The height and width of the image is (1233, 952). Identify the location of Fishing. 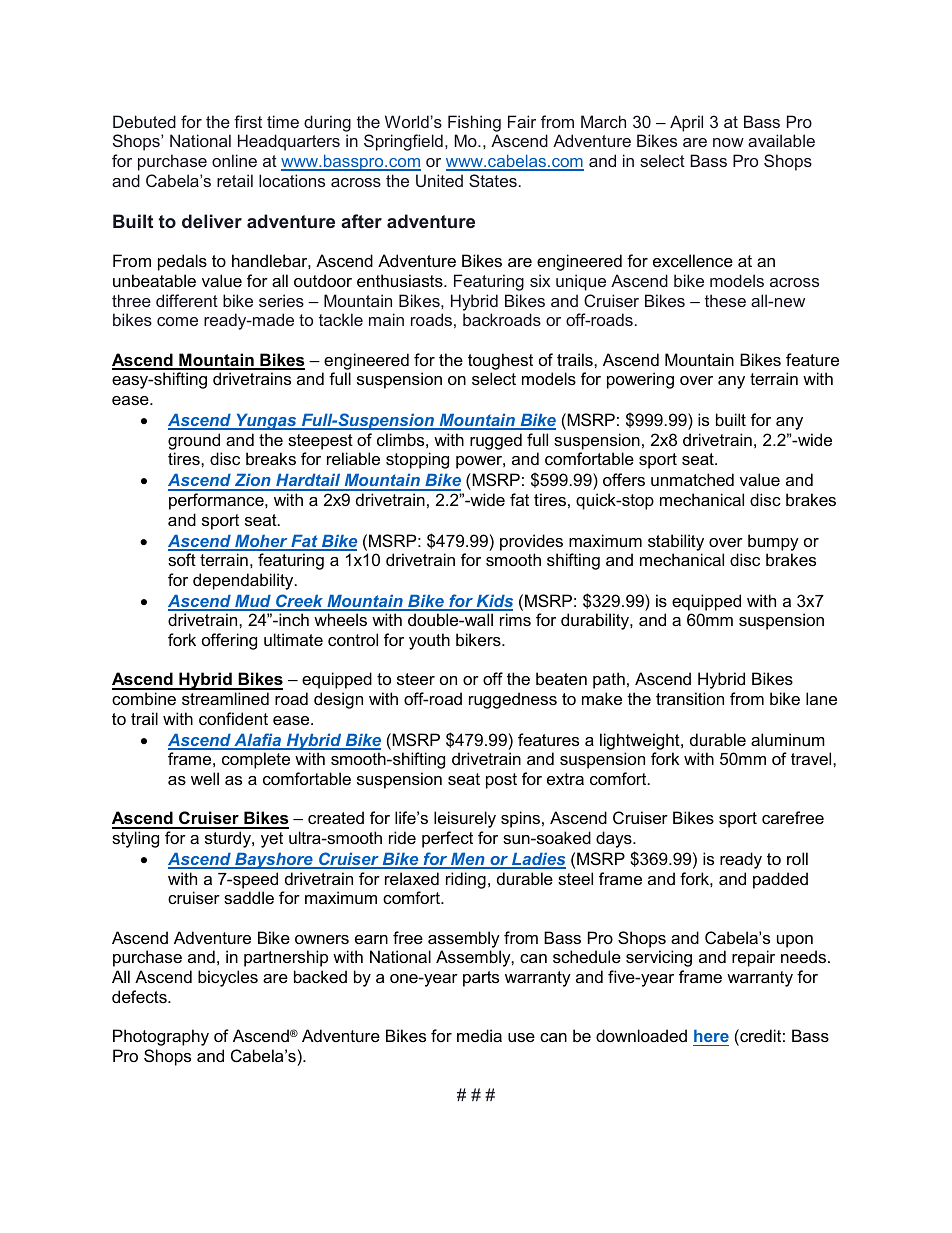
(474, 123).
